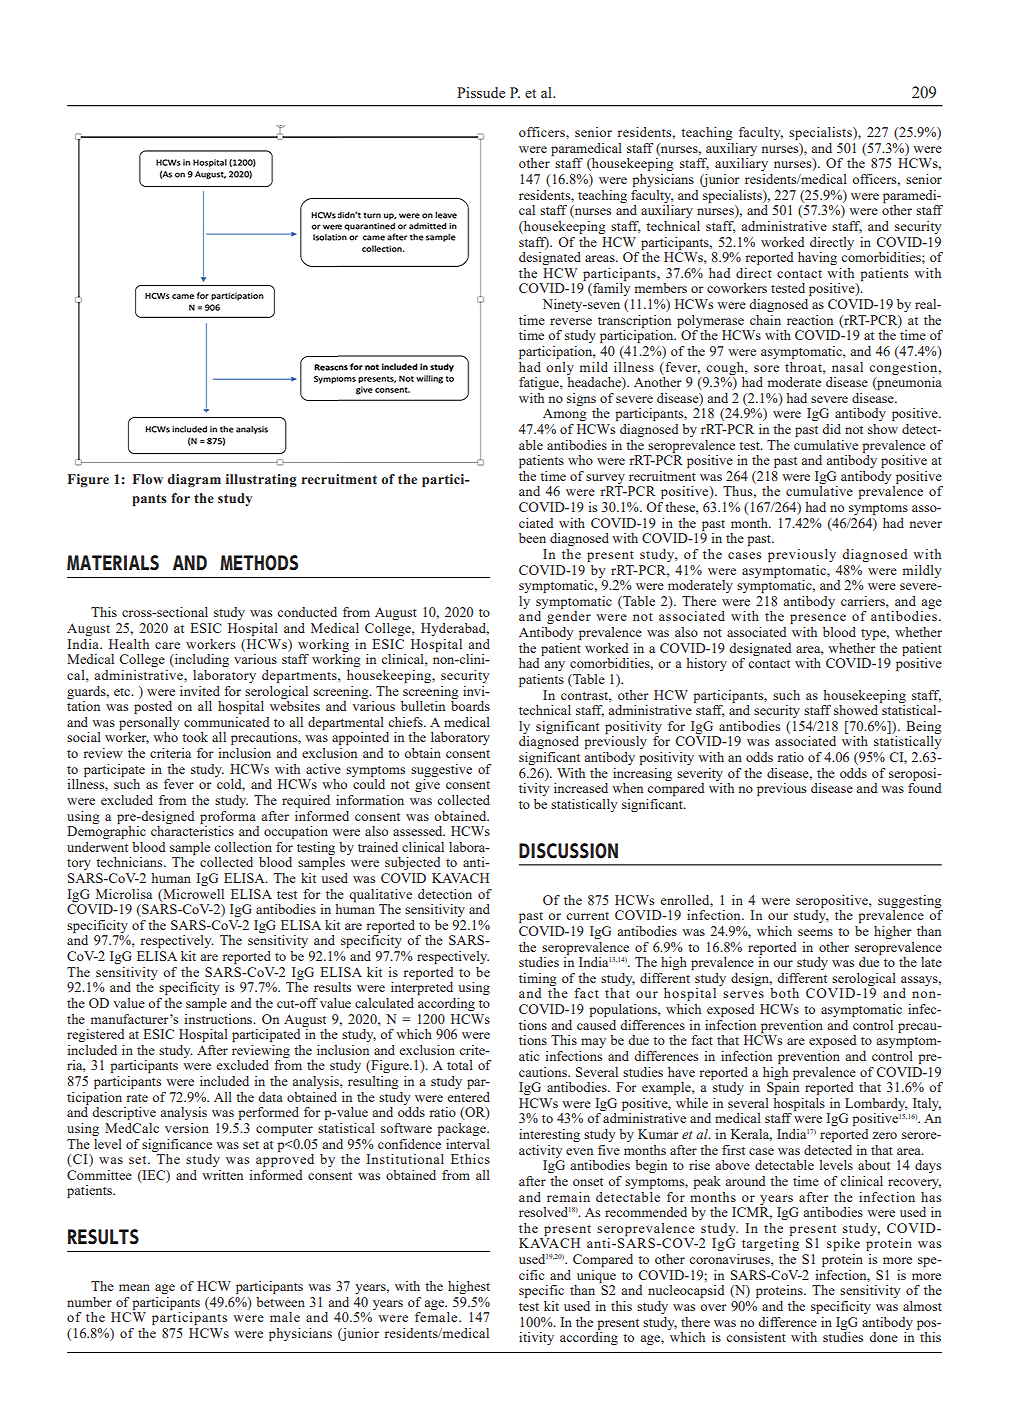 The image size is (1009, 1428). Describe the element at coordinates (134, 1287) in the page. I see `mean` at that location.
